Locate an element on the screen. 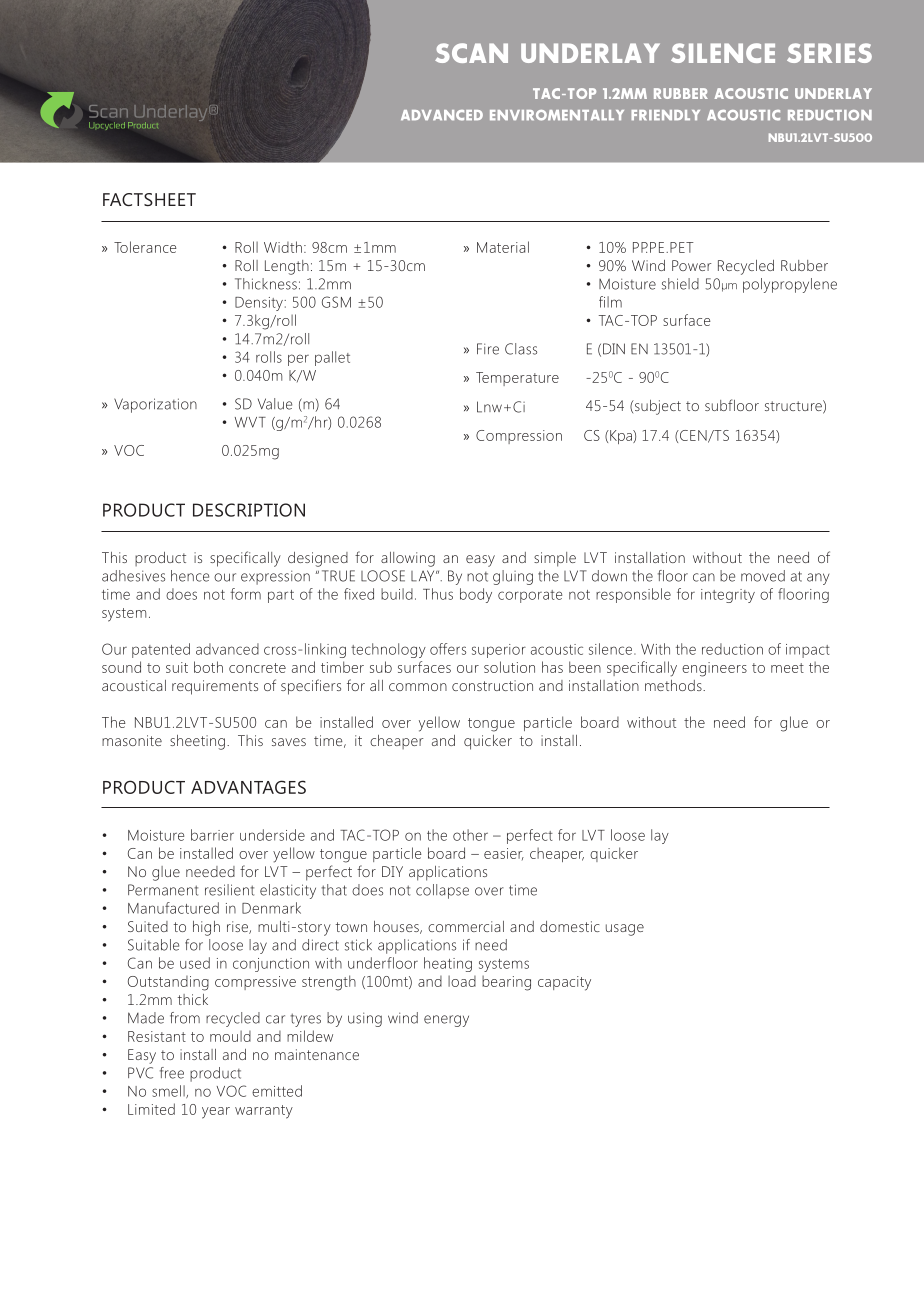  energy is located at coordinates (446, 1021).
